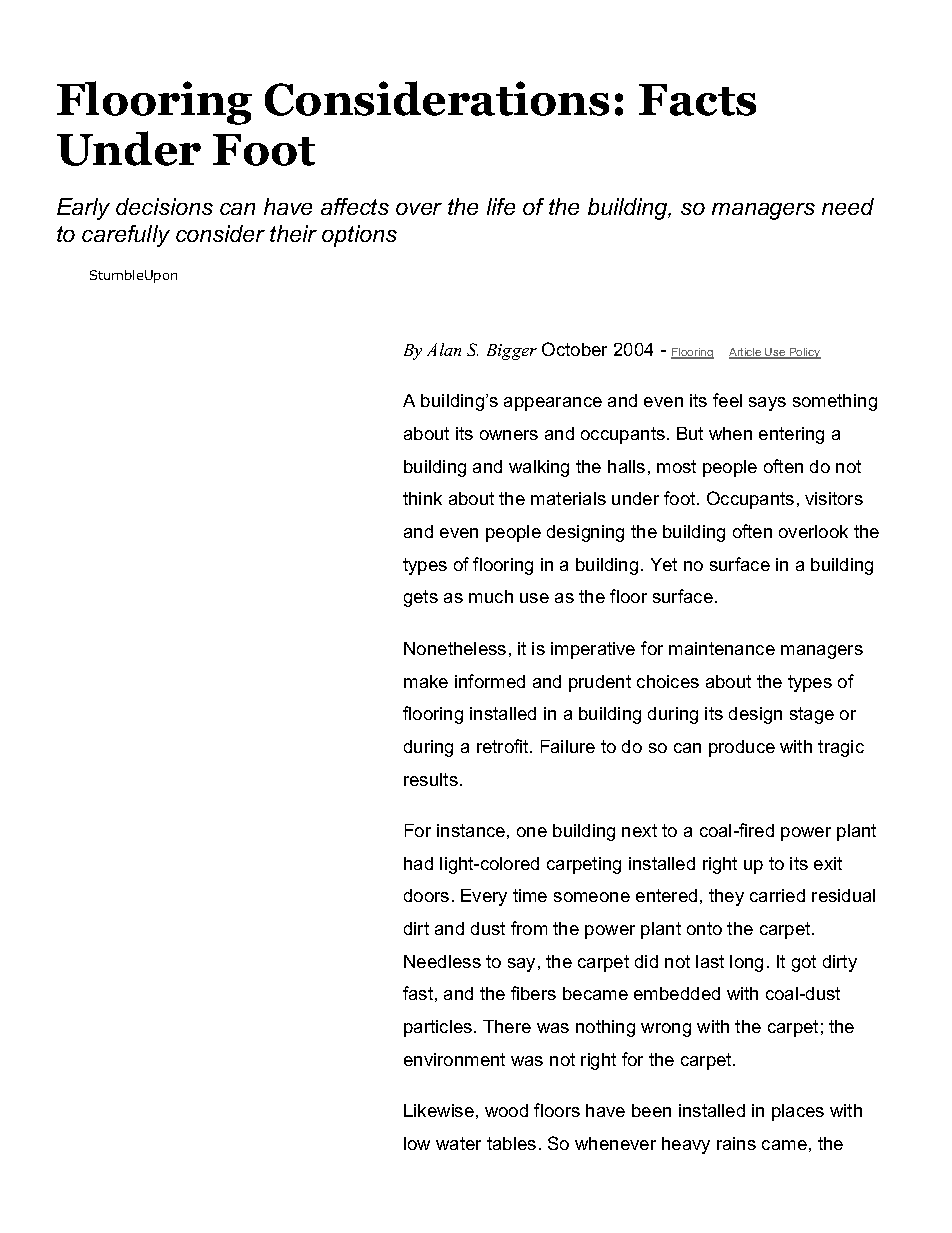  Describe the element at coordinates (455, 648) in the screenshot. I see `Nonetheless` at that location.
